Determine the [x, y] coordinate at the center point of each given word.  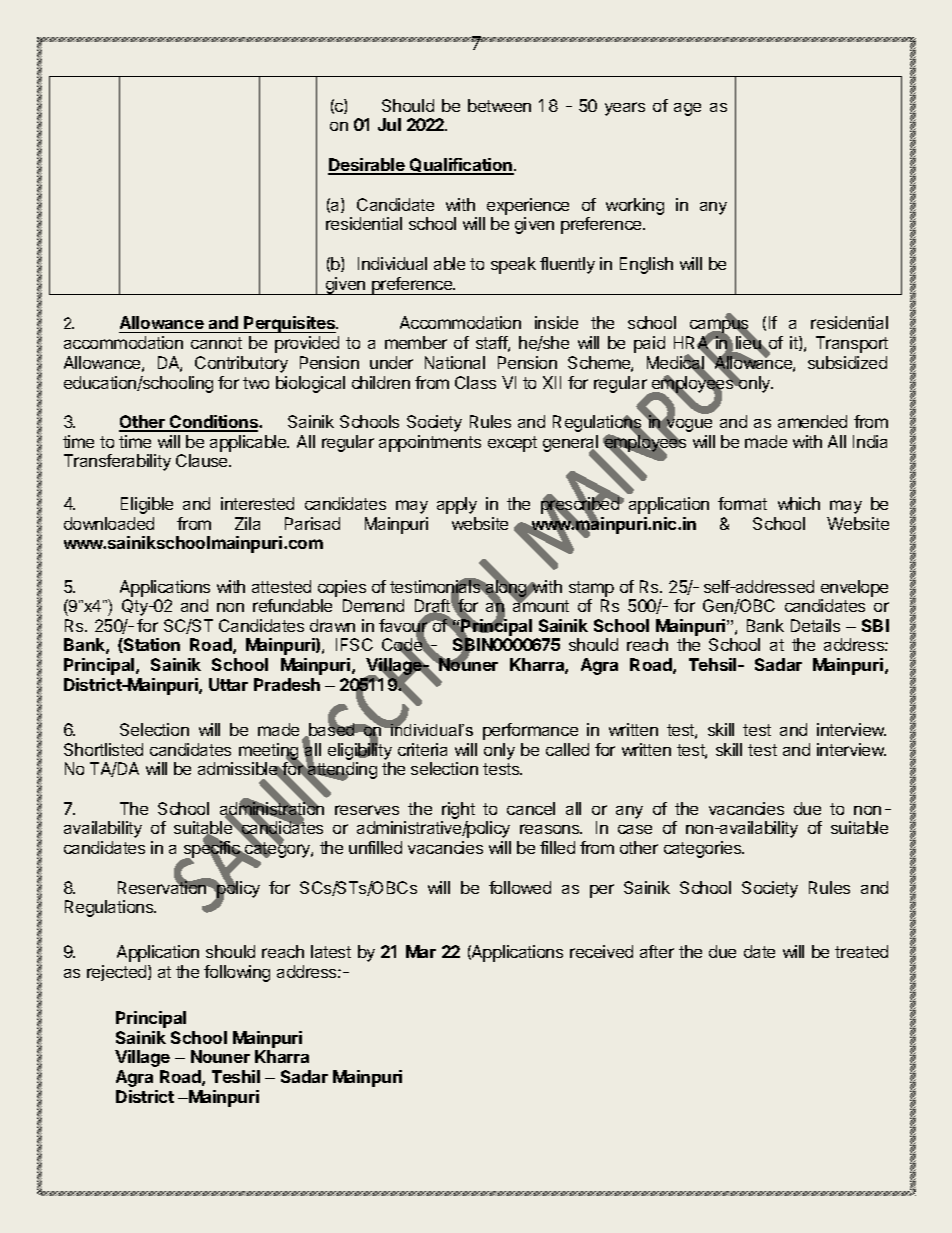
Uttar [228, 684]
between [499, 105]
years [625, 109]
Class [475, 382]
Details [815, 625]
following [237, 973]
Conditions [214, 423]
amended [812, 421]
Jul [389, 124]
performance [530, 731]
